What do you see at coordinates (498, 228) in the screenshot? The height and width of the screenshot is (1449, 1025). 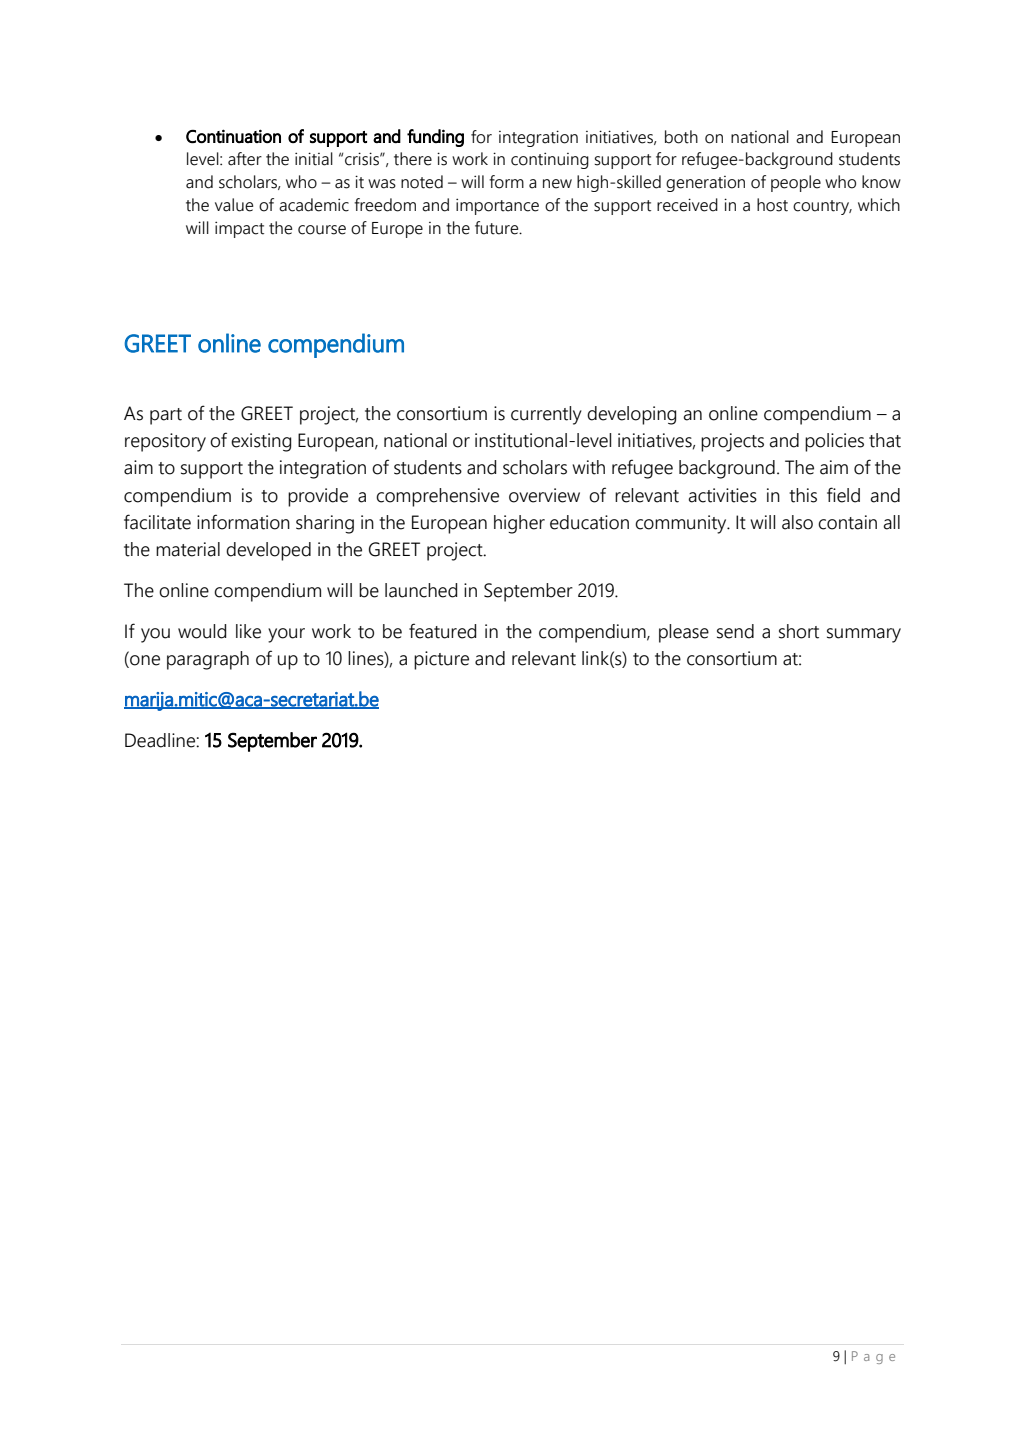 I see `future` at bounding box center [498, 228].
